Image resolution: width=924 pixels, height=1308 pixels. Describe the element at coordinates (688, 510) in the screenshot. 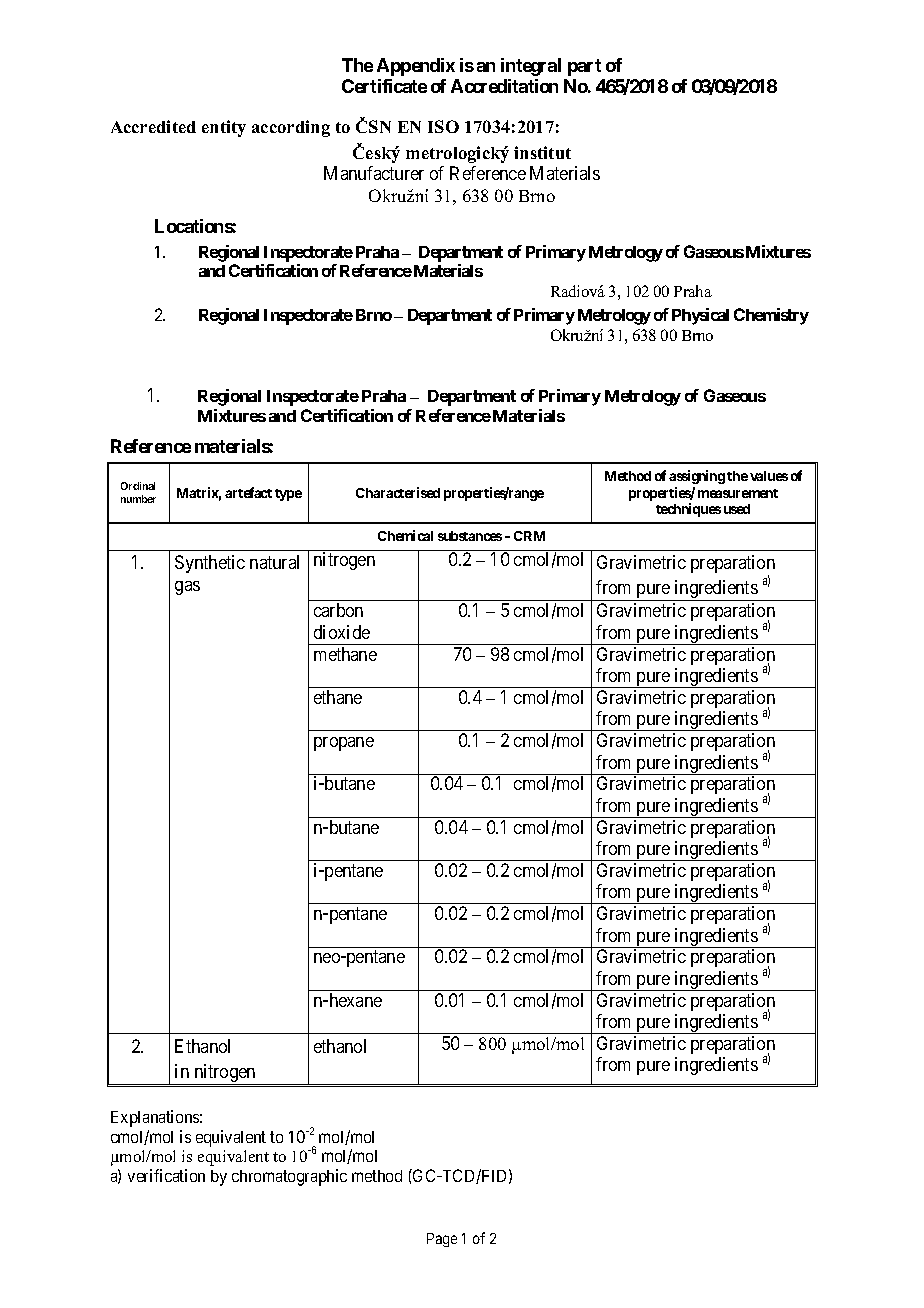

I see `techniques` at that location.
